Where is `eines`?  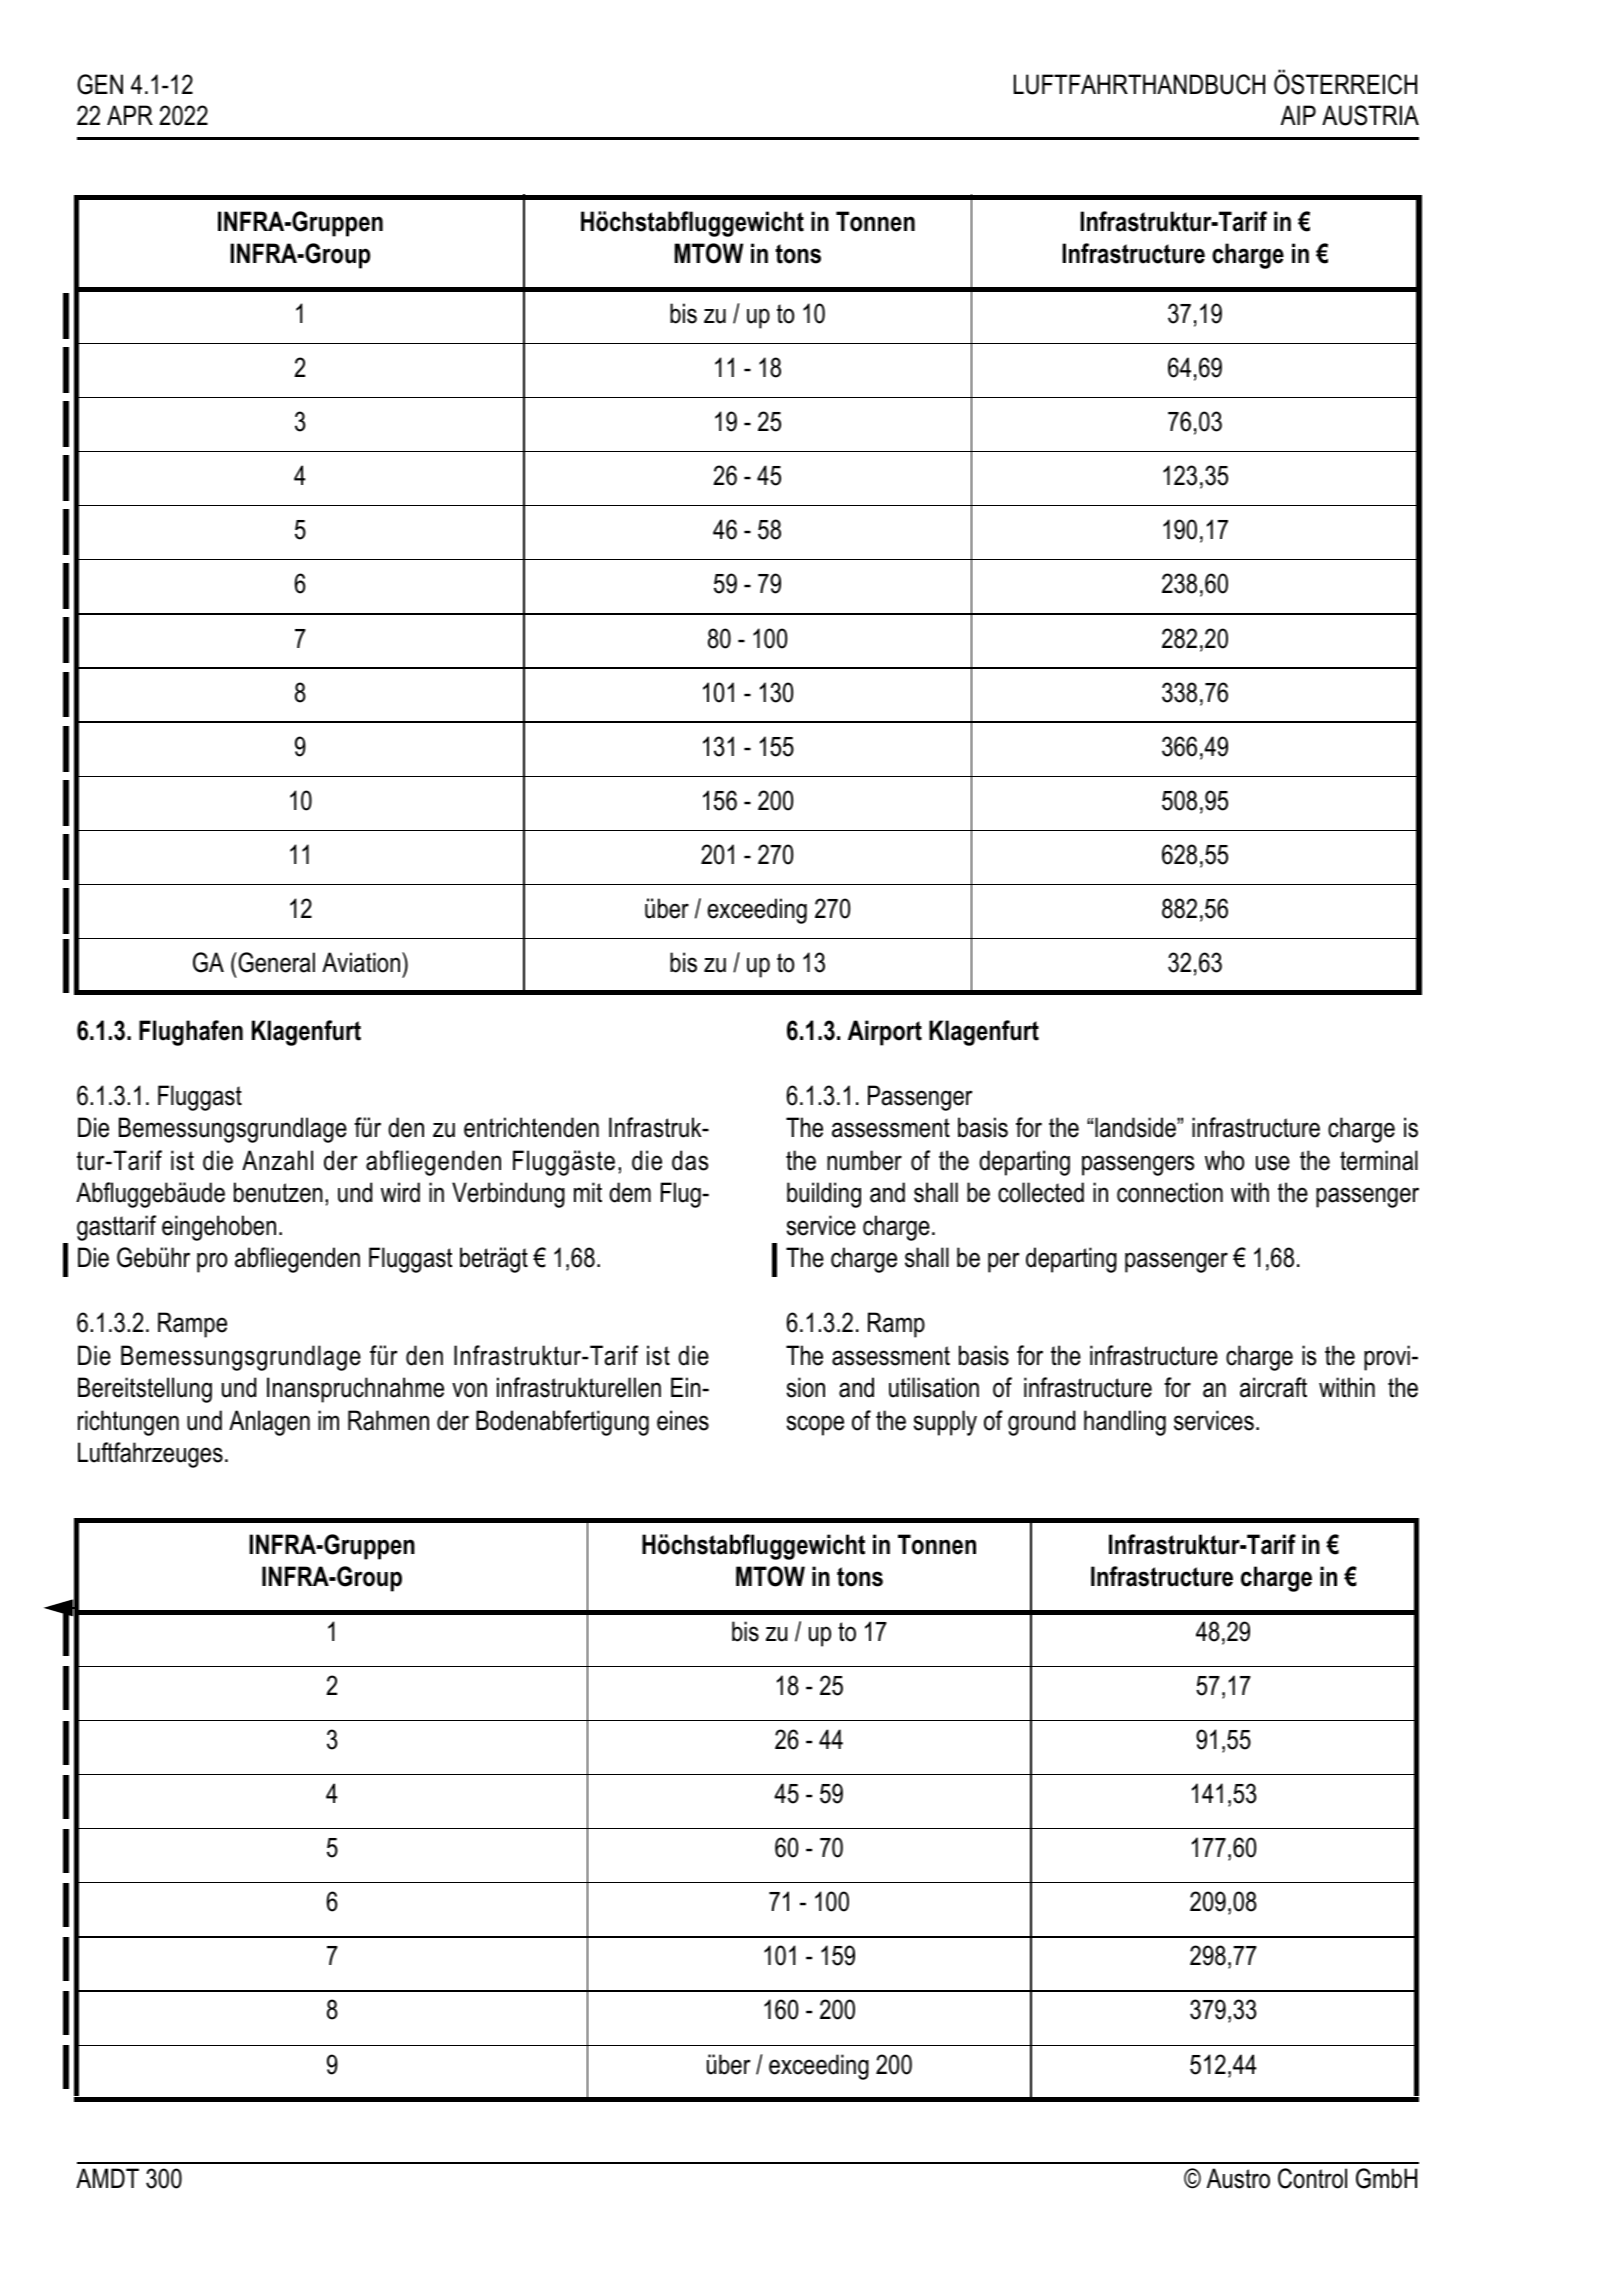
eines is located at coordinates (683, 1420).
